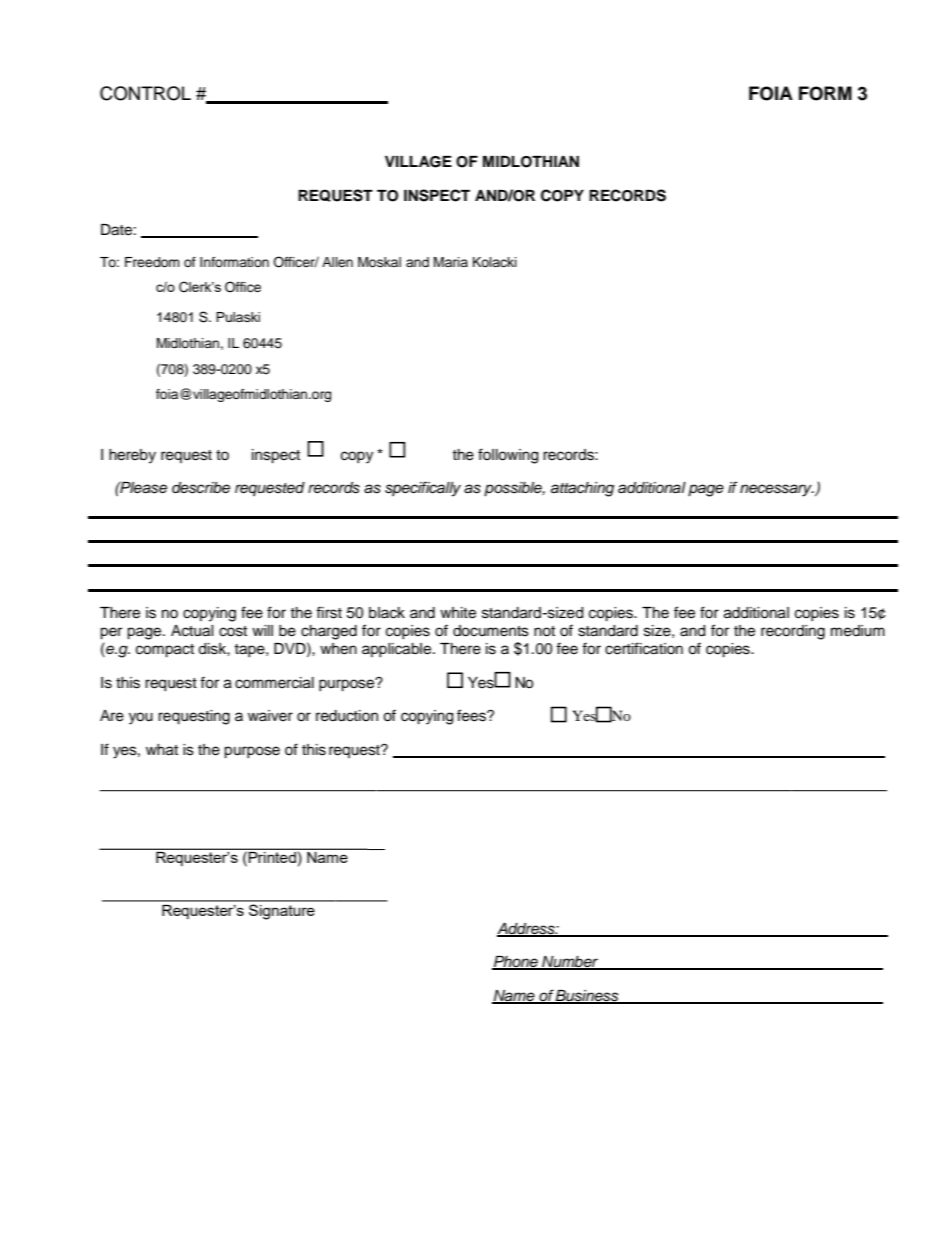 The width and height of the page is (952, 1233). What do you see at coordinates (587, 996) in the page?
I see `Business` at bounding box center [587, 996].
